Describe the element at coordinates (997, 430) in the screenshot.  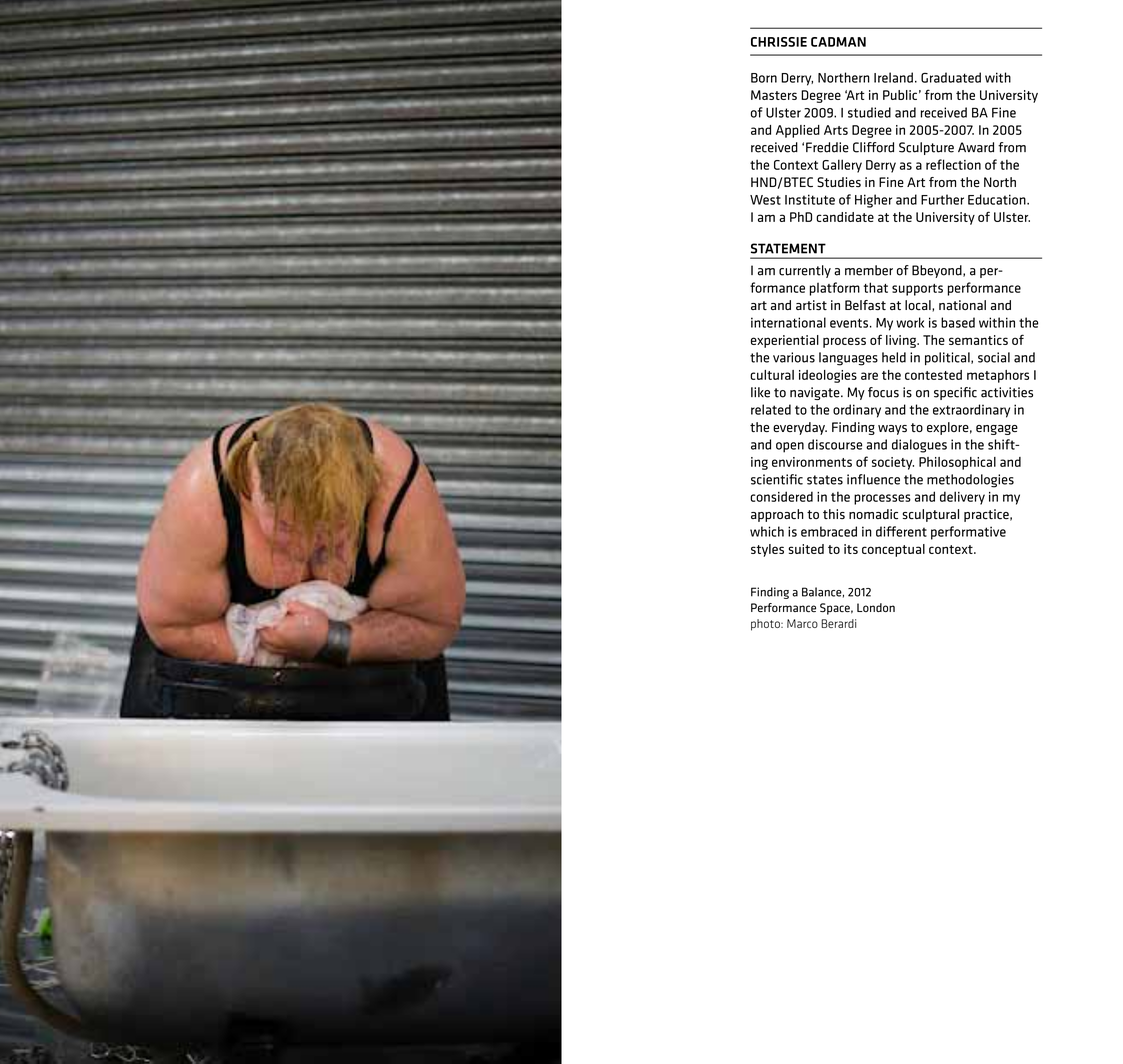
I see `engage` at that location.
